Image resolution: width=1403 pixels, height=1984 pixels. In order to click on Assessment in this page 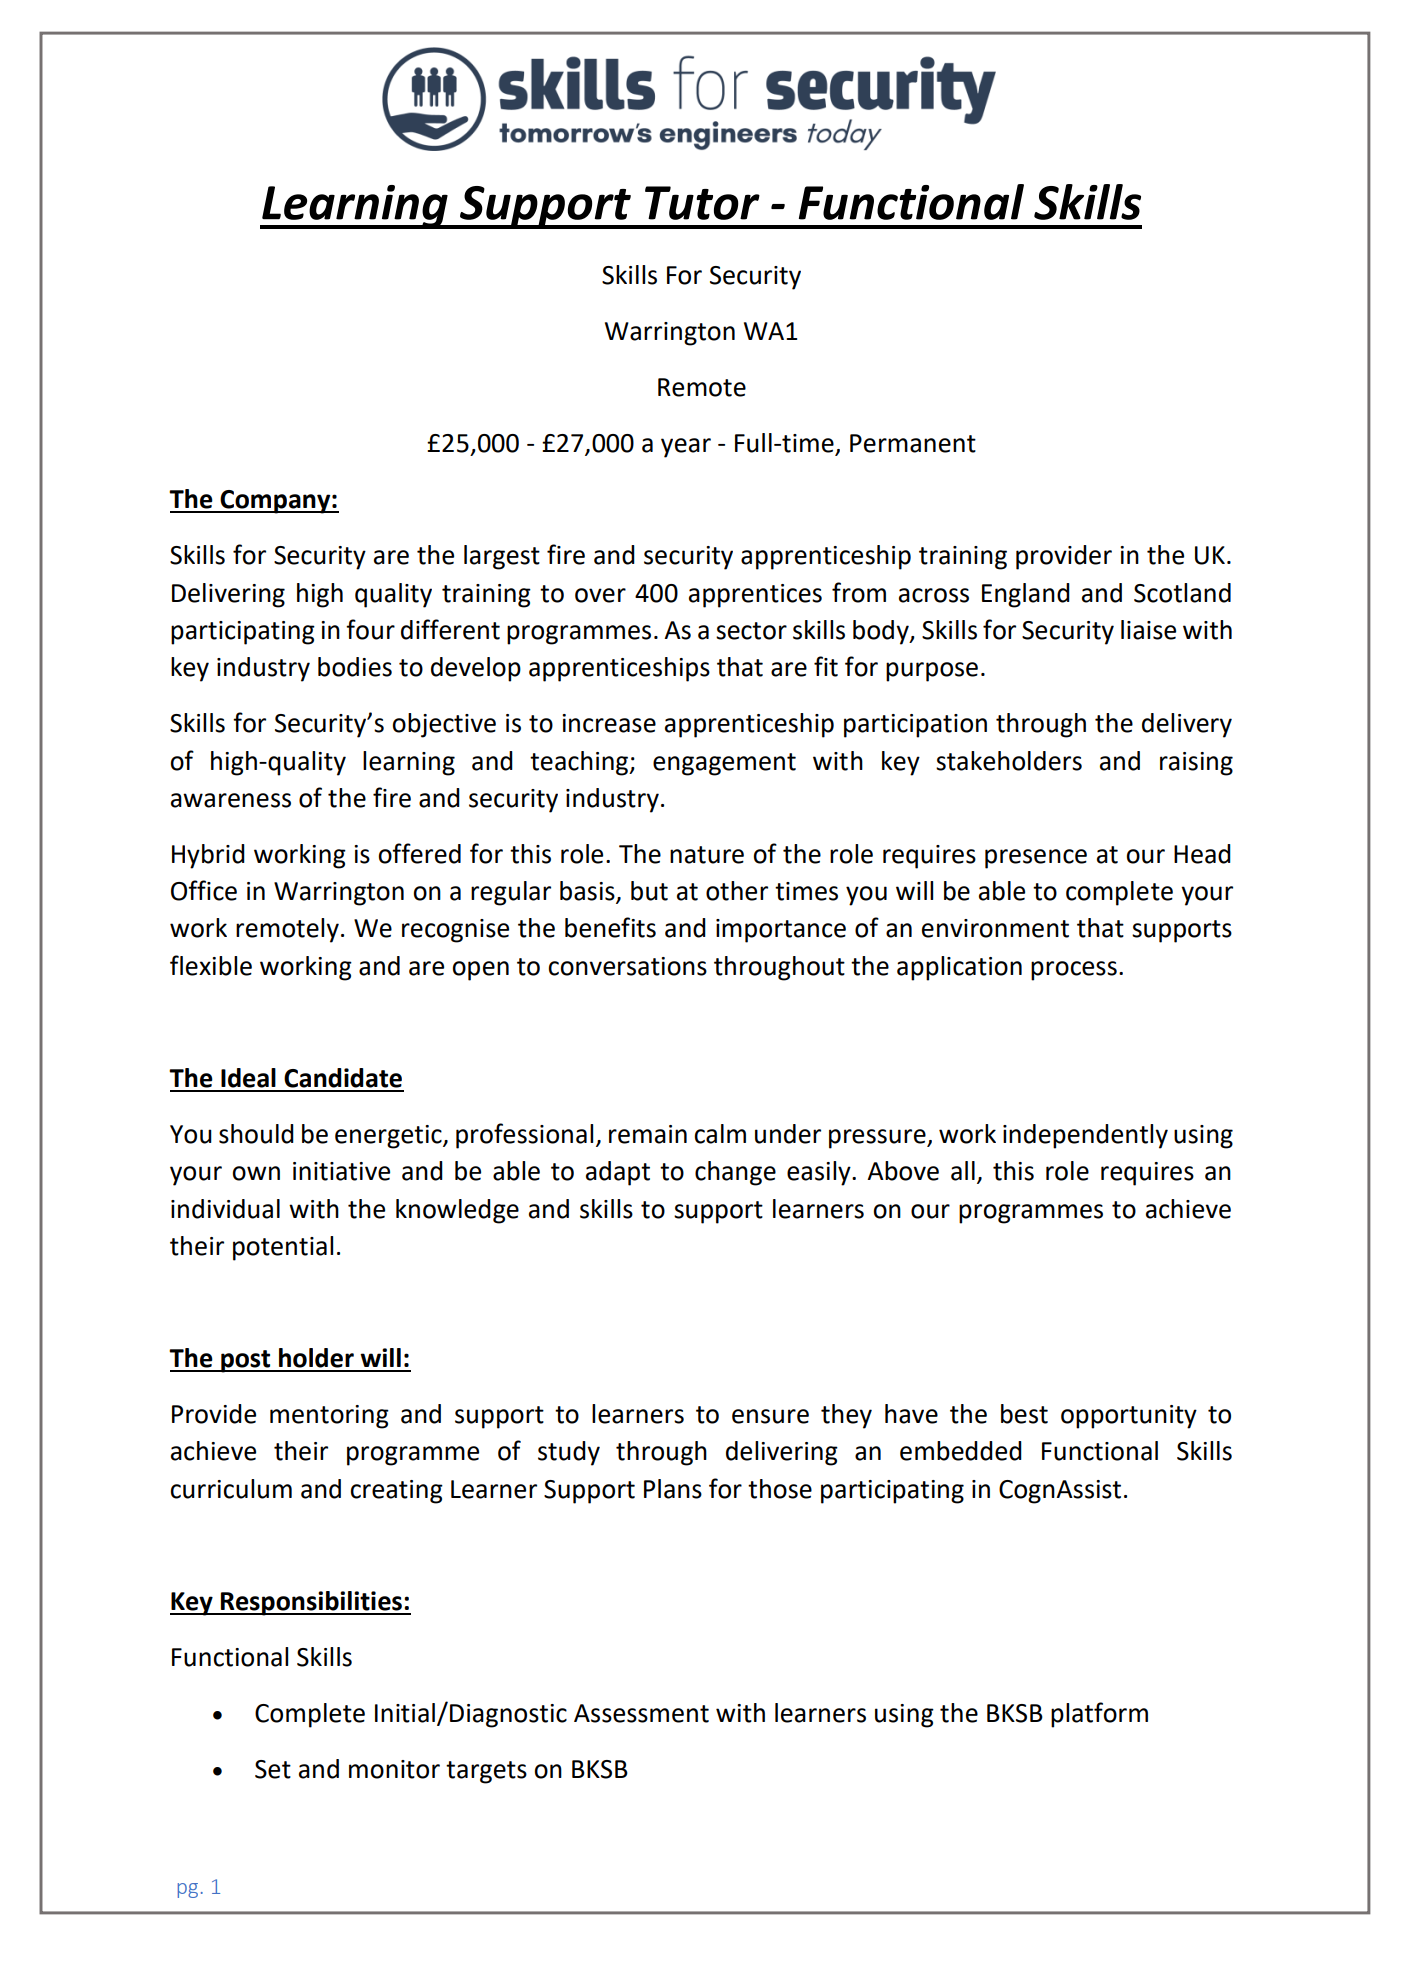, I will do `click(641, 1713)`.
